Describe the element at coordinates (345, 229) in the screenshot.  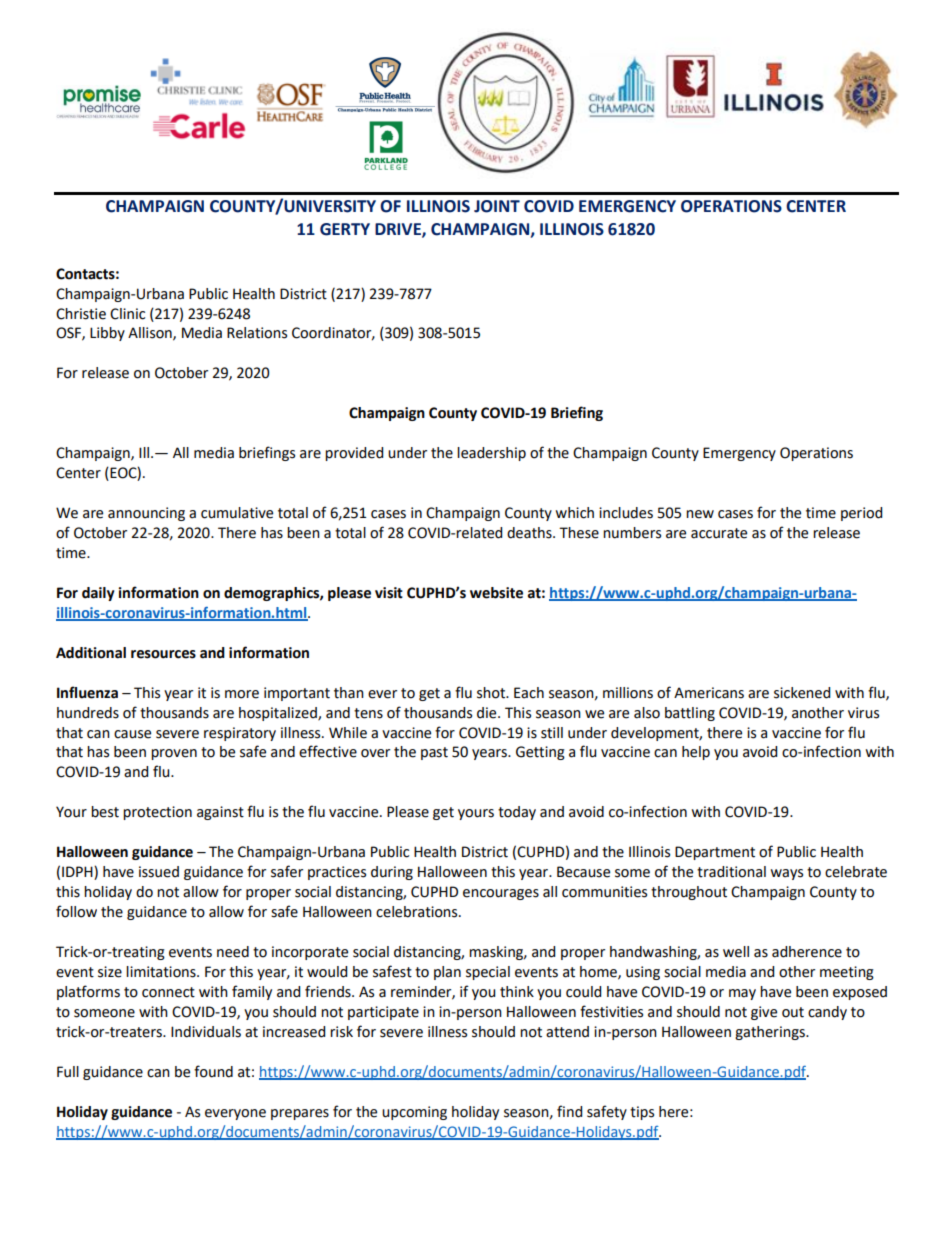
I see `GERTY` at that location.
